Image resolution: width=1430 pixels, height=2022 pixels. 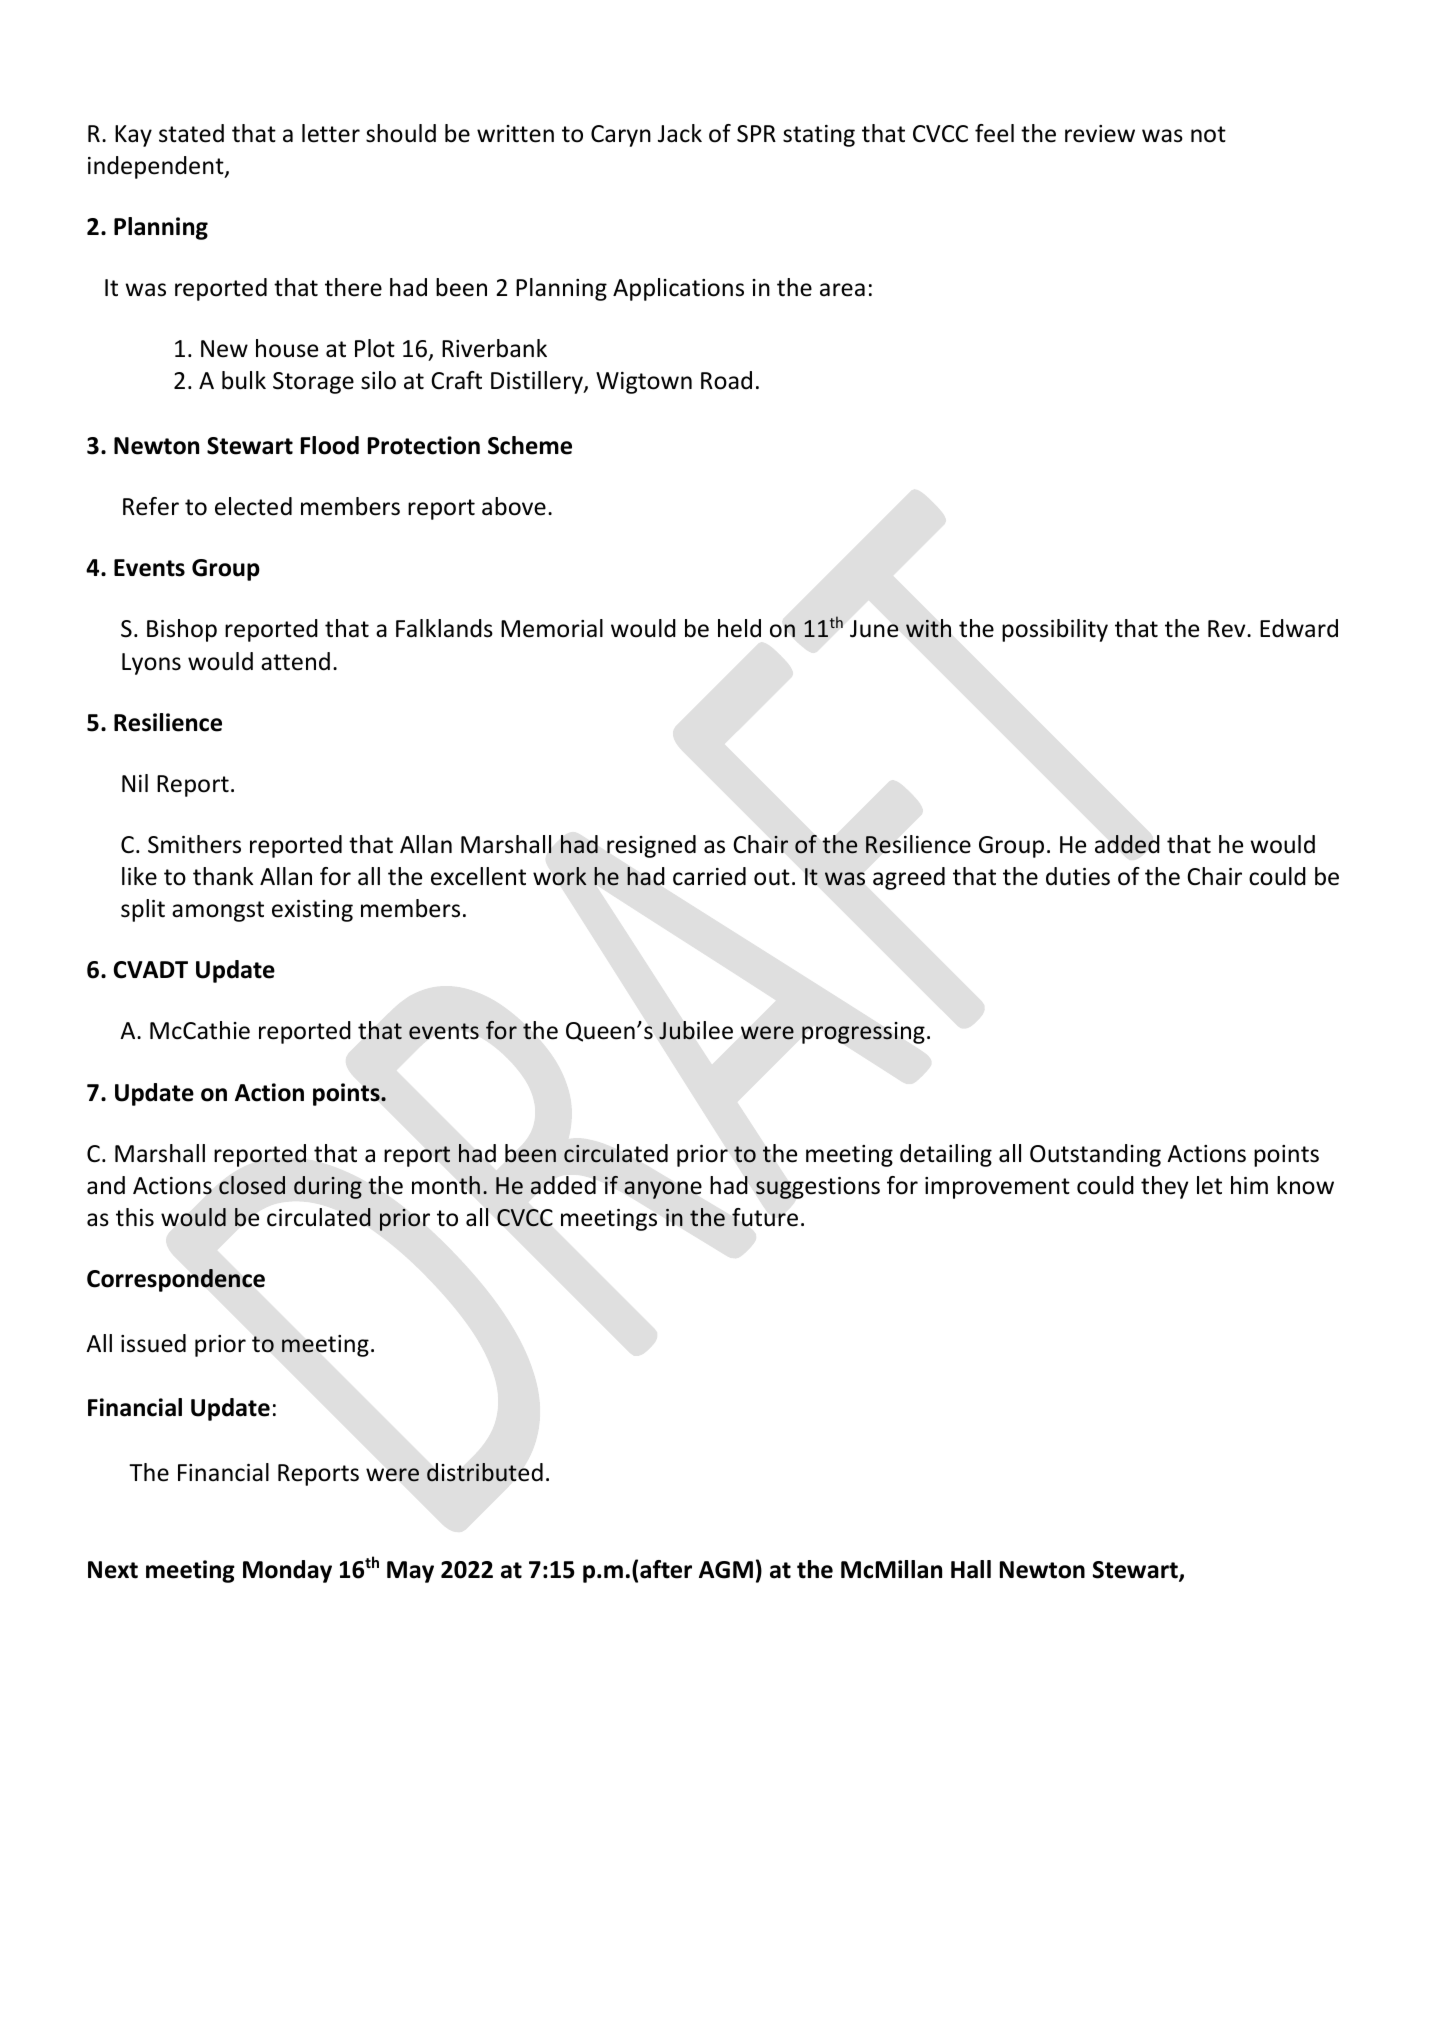 I want to click on thank, so click(x=223, y=876).
